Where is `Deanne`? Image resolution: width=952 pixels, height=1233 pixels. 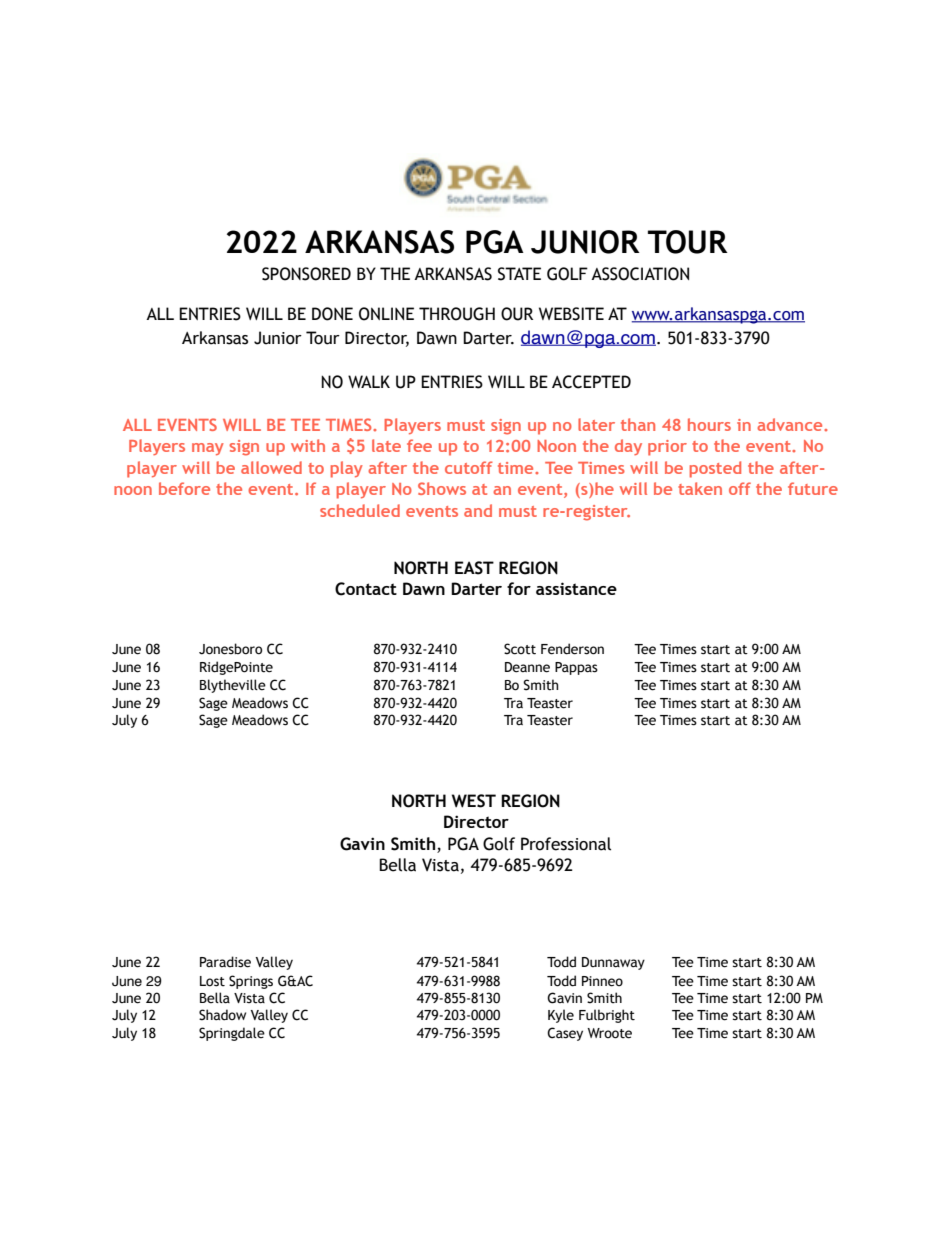
Deanne is located at coordinates (527, 667).
